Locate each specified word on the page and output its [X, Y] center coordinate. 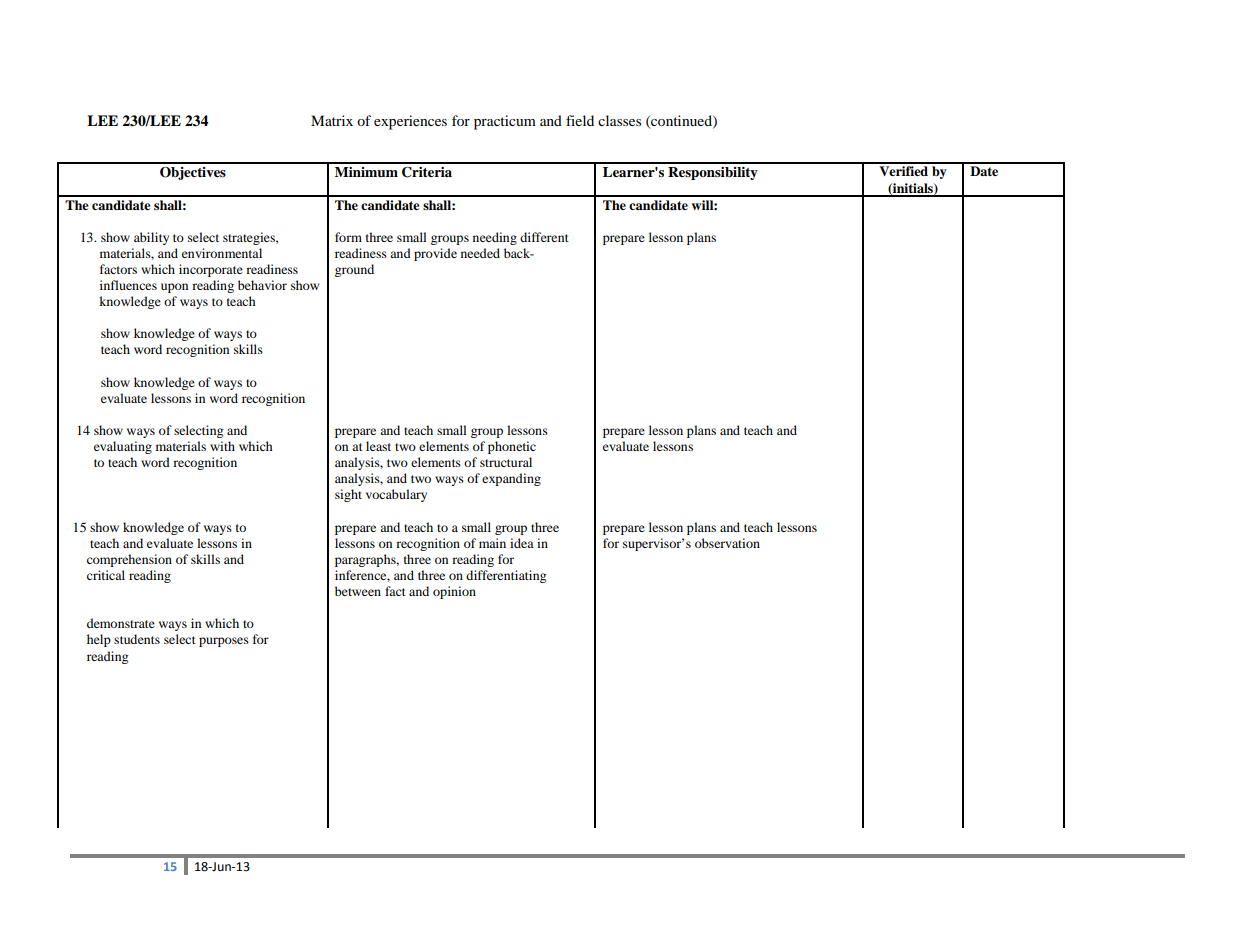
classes [619, 120]
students [137, 639]
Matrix [332, 120]
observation [727, 543]
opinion [454, 592]
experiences [410, 122]
